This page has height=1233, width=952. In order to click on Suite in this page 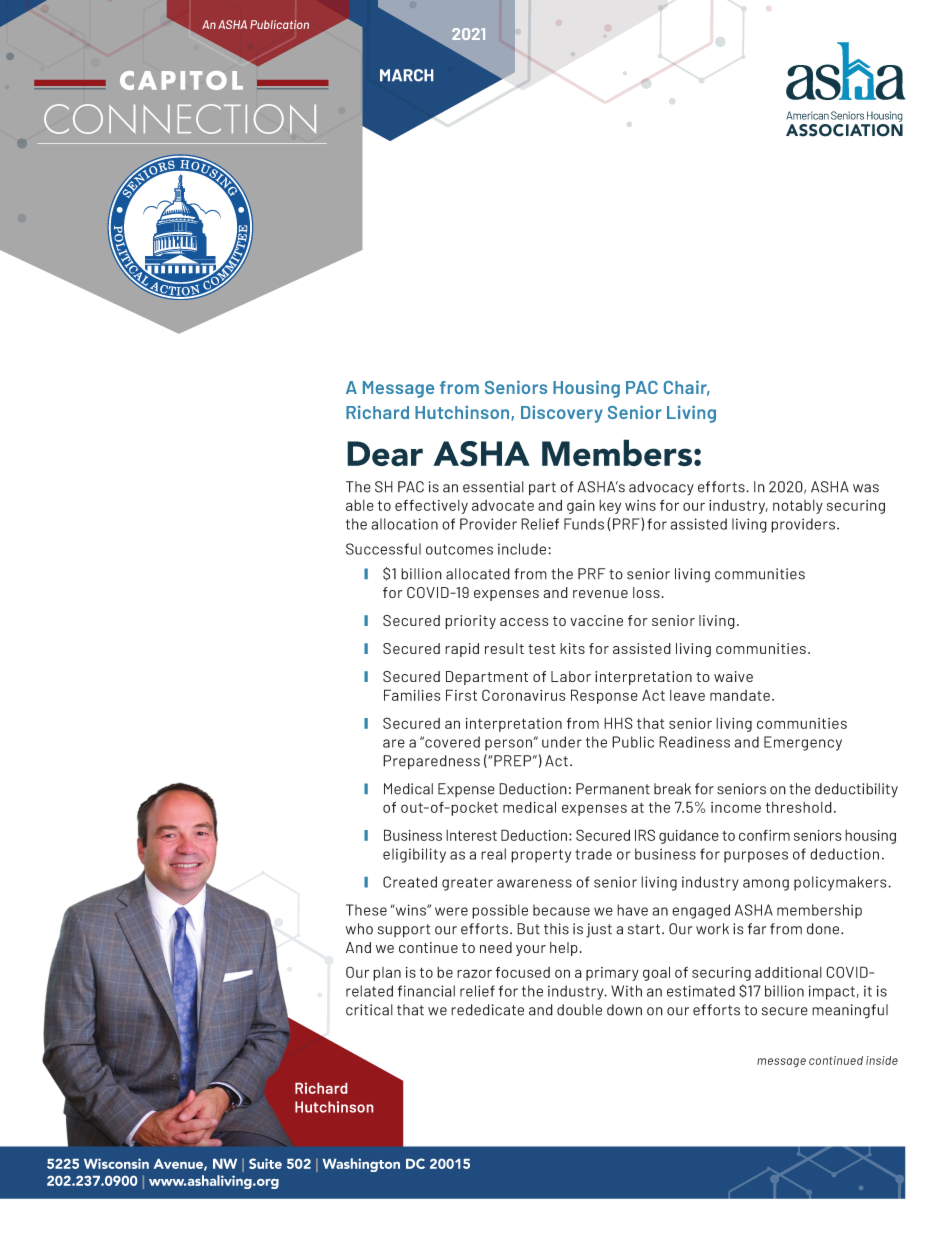, I will do `click(265, 1163)`.
